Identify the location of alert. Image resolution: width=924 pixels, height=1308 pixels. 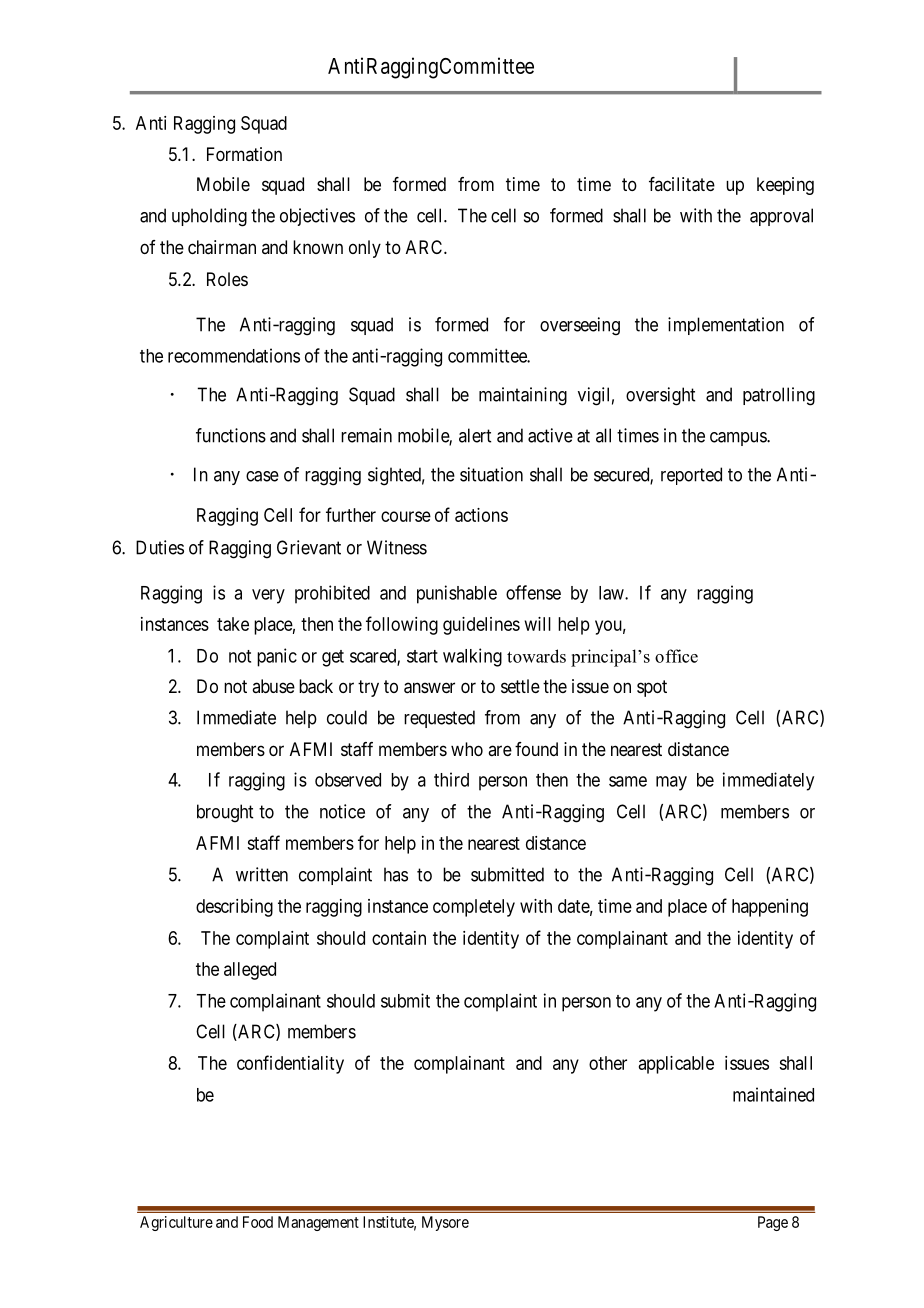
(475, 435).
